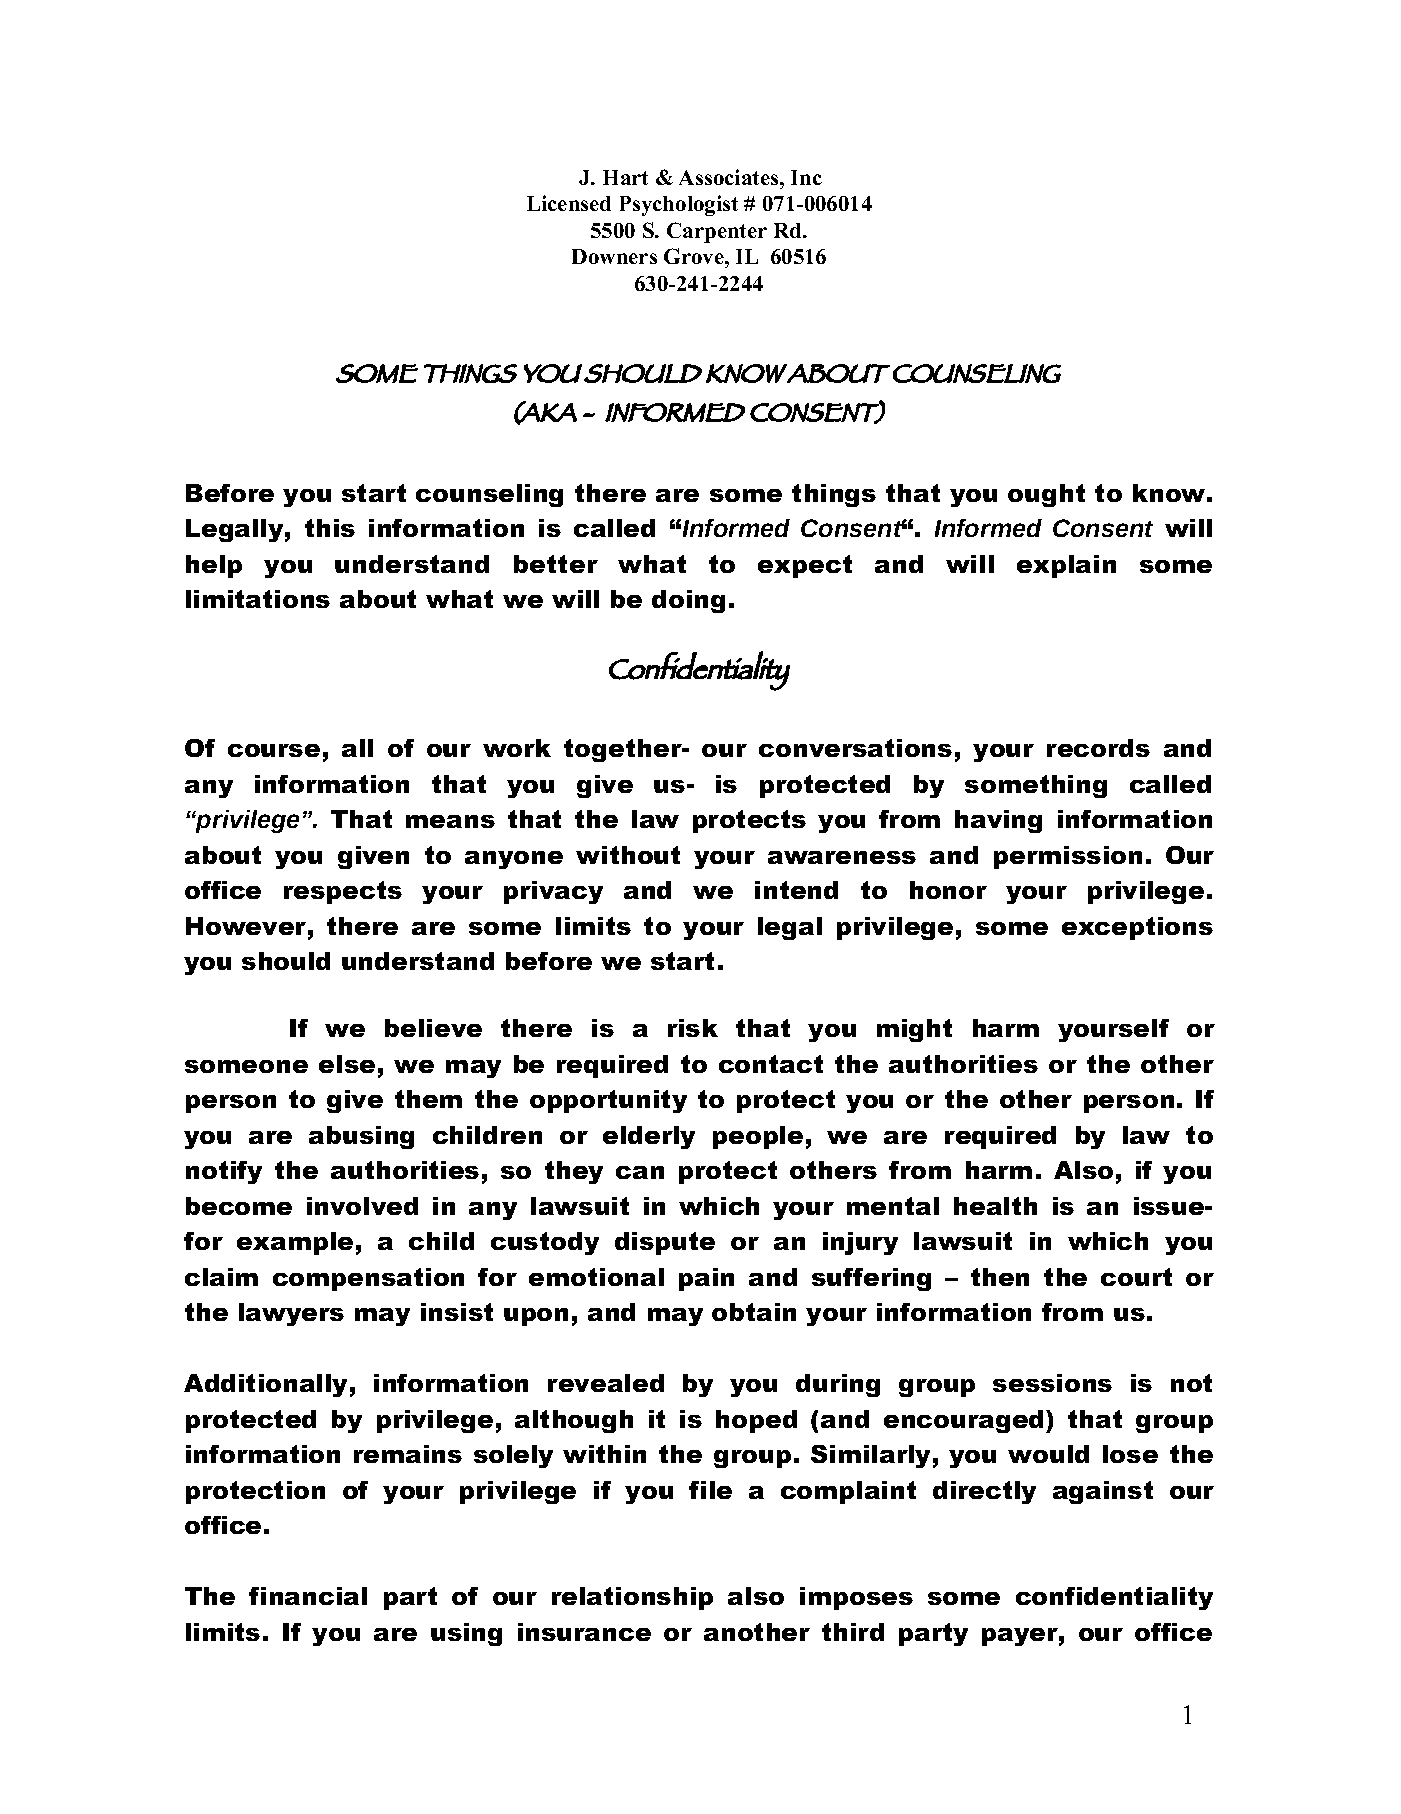  What do you see at coordinates (679, 205) in the page?
I see `Psychologist` at bounding box center [679, 205].
